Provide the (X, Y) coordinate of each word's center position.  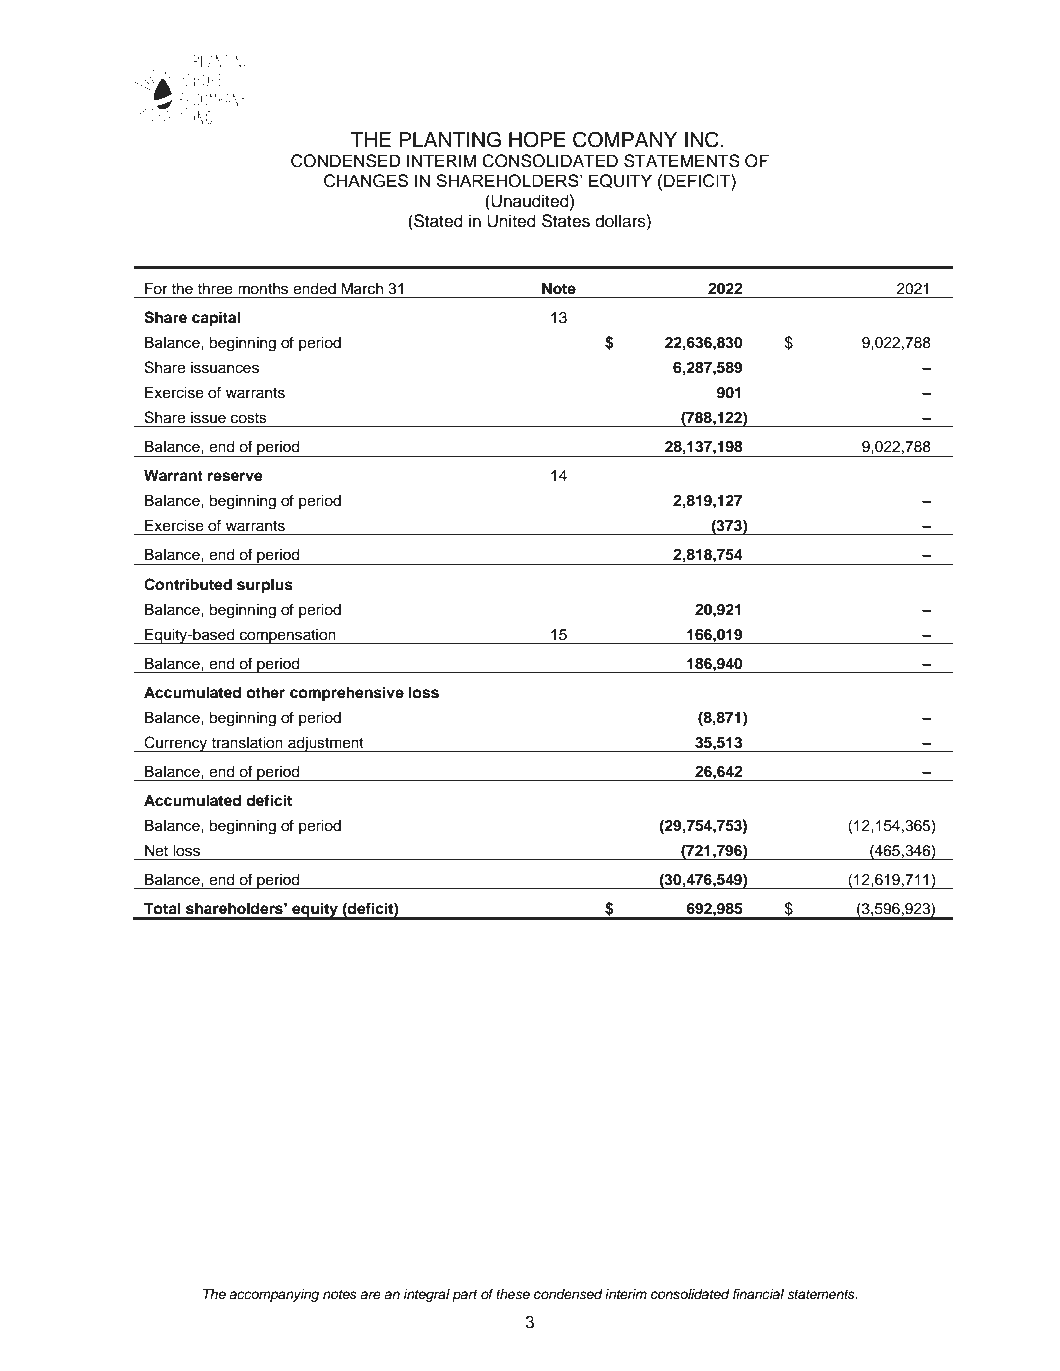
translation (247, 743)
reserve (235, 477)
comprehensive (347, 694)
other (265, 692)
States (566, 221)
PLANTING (450, 139)
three (215, 289)
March (362, 288)
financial (758, 1294)
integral (427, 1295)
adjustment (326, 744)
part (465, 1296)
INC (702, 139)
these (513, 1294)
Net (156, 851)
